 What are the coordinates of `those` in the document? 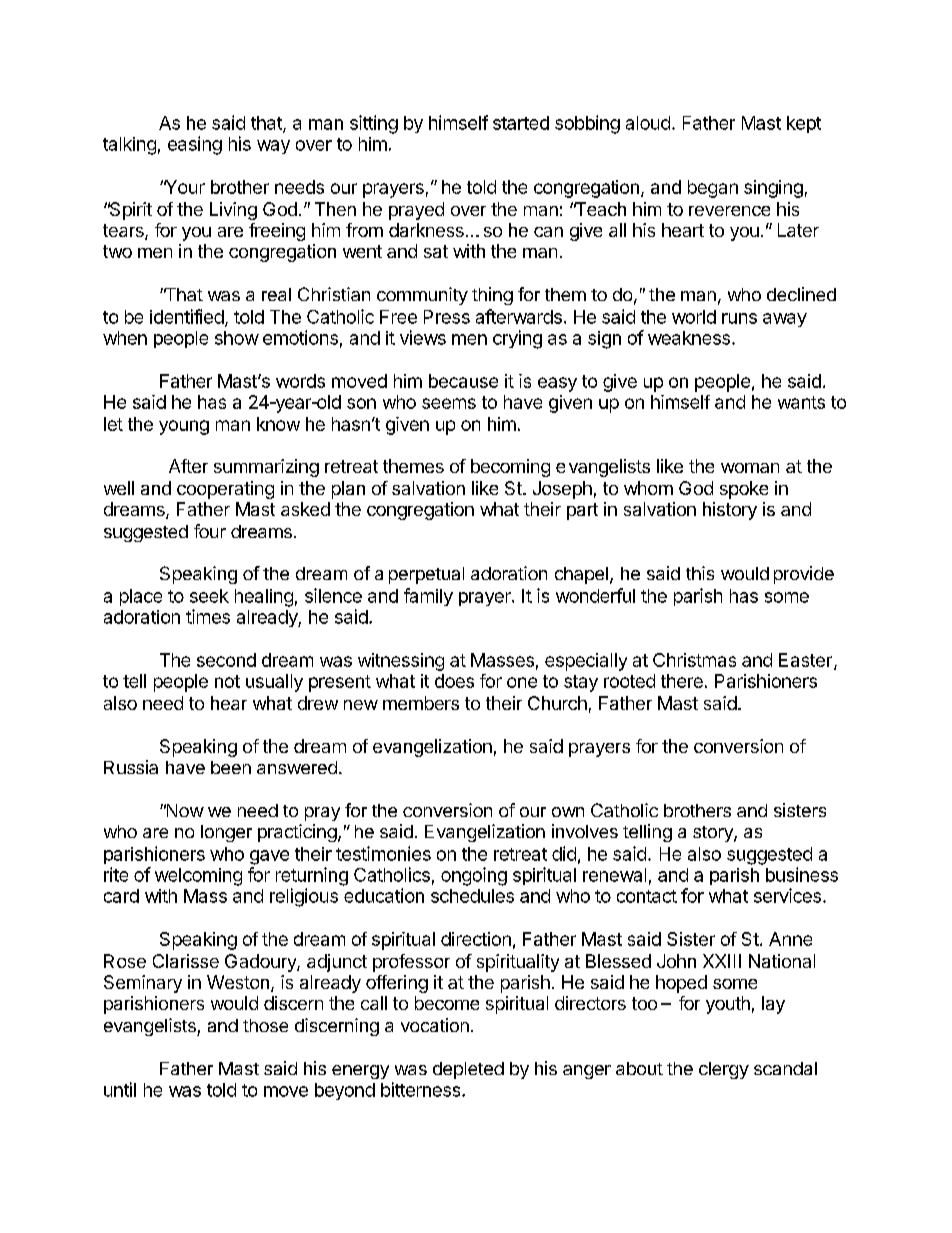 It's located at (265, 1025).
